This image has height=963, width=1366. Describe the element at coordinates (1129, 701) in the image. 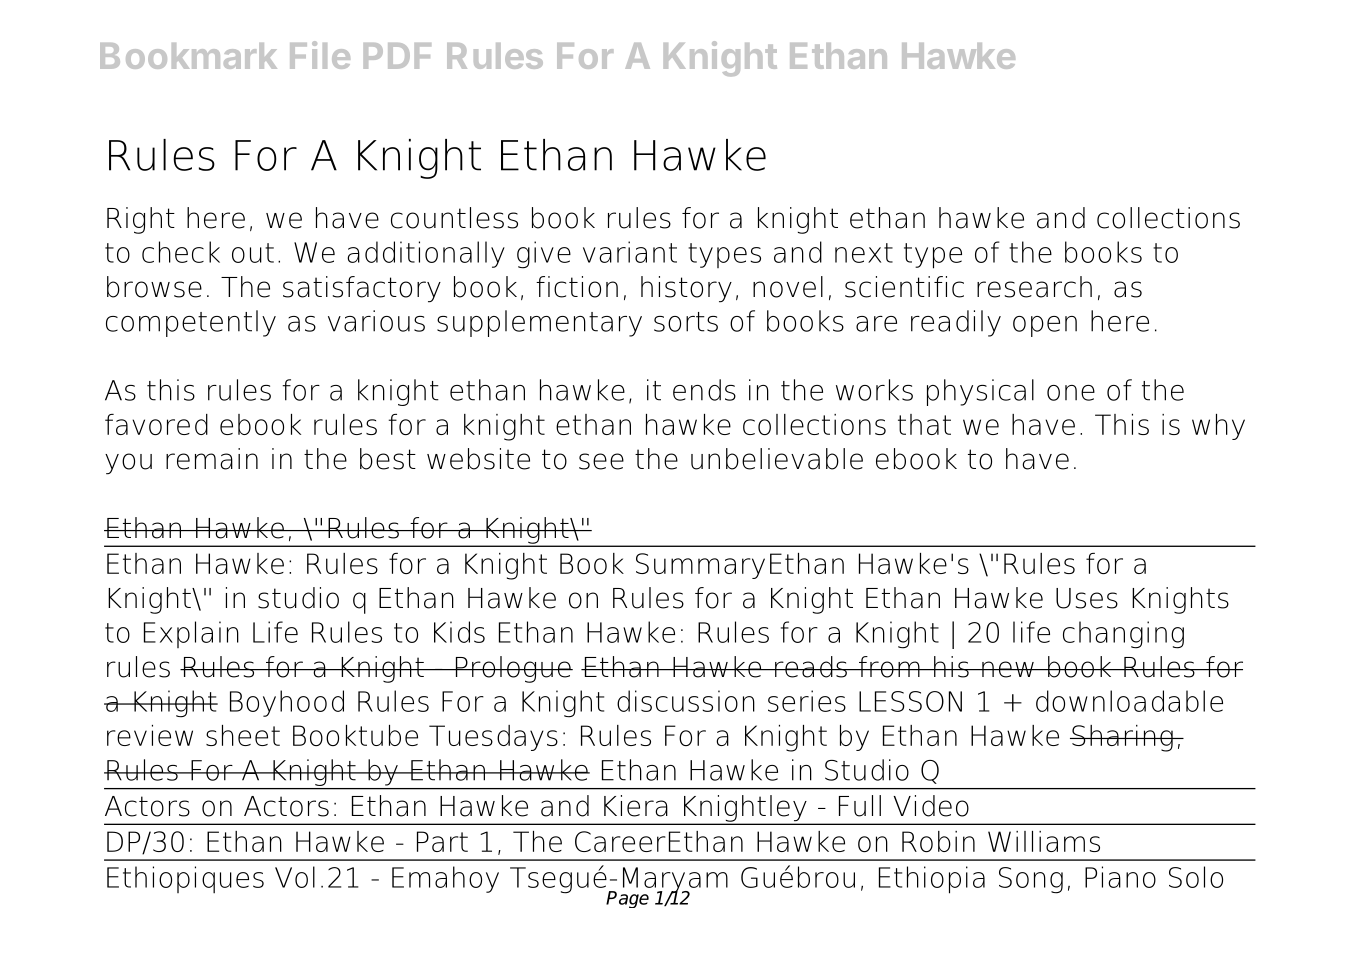

I see `downloadable` at that location.
